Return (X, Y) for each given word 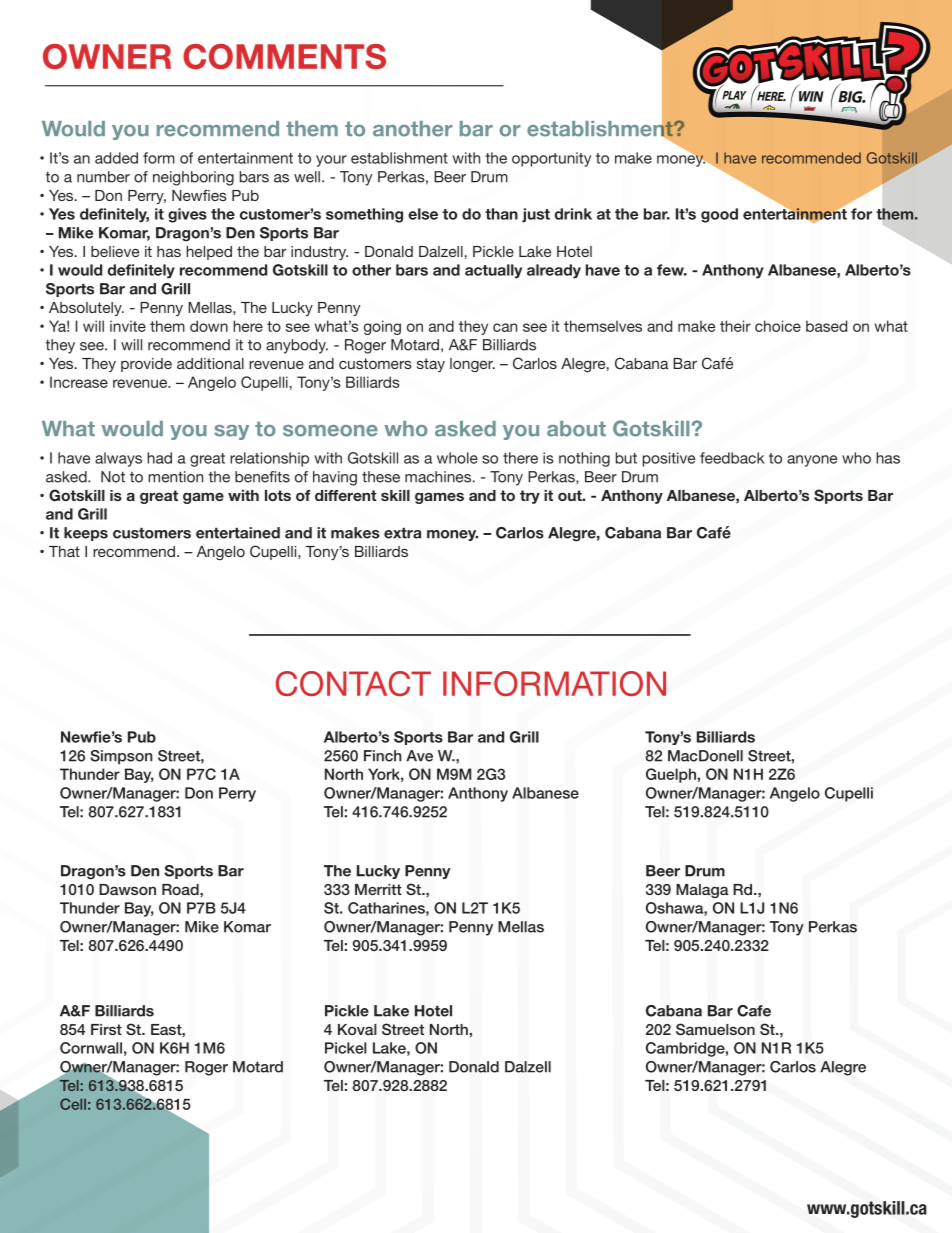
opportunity (551, 159)
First (106, 1029)
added (116, 158)
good (719, 215)
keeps (86, 534)
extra (402, 533)
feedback (732, 458)
